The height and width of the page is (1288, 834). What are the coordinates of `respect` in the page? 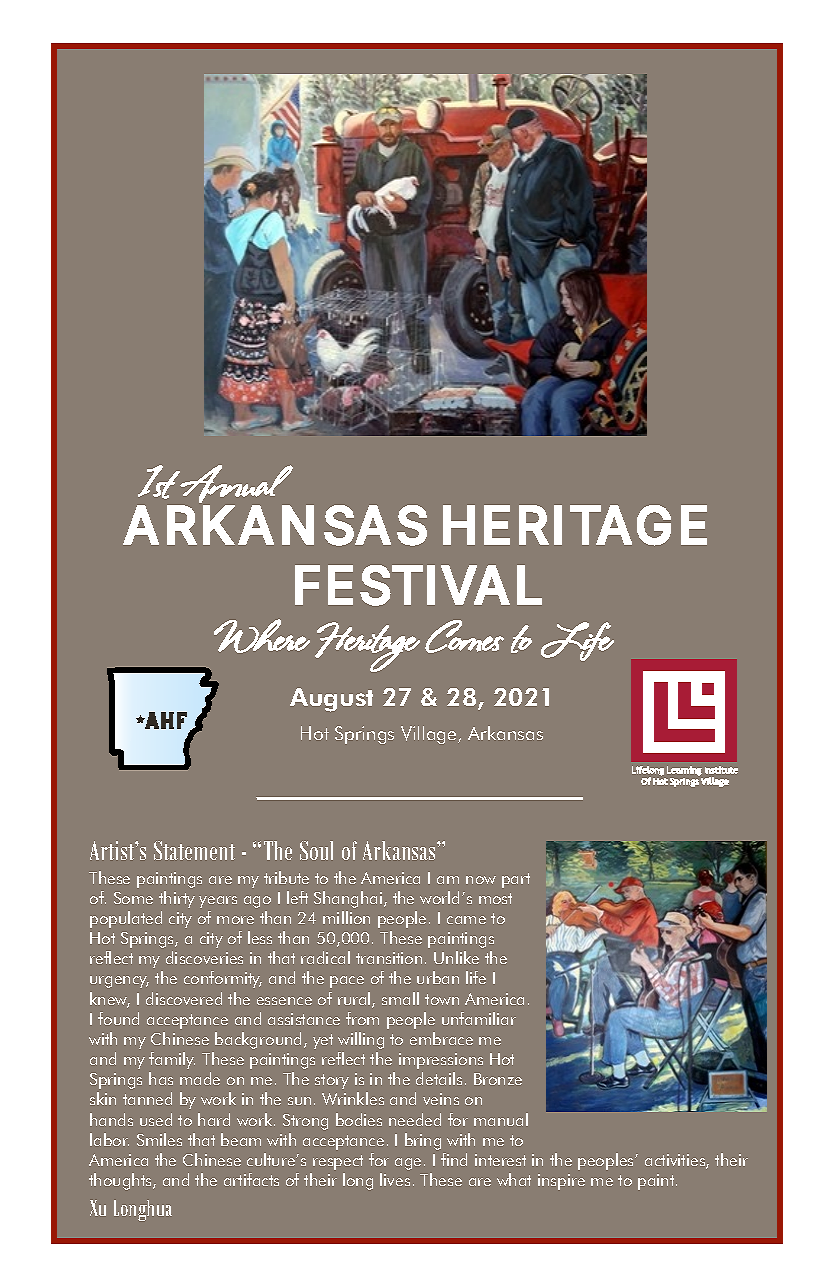 It's located at (338, 1162).
